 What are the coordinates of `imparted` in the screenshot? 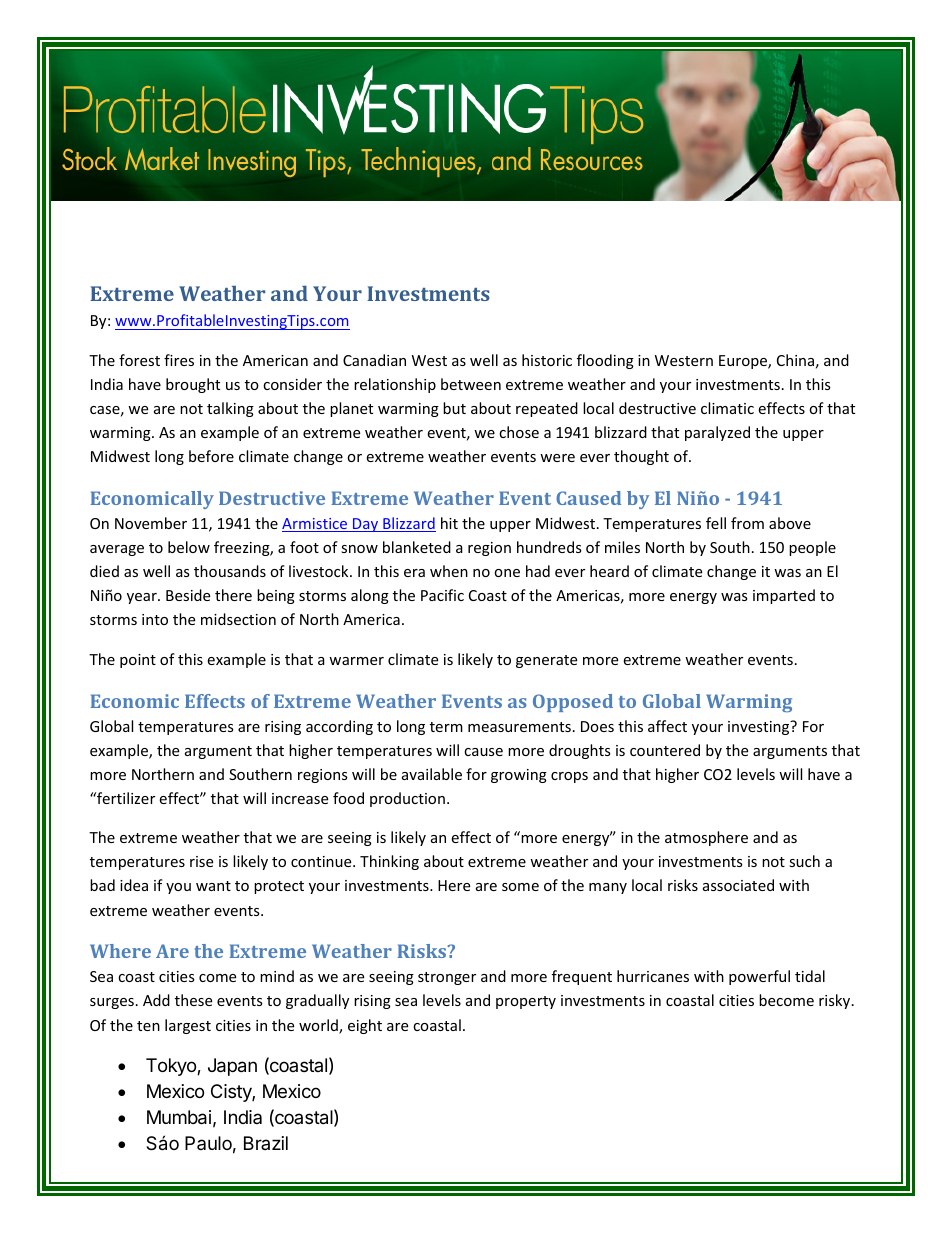 It's located at (784, 596).
